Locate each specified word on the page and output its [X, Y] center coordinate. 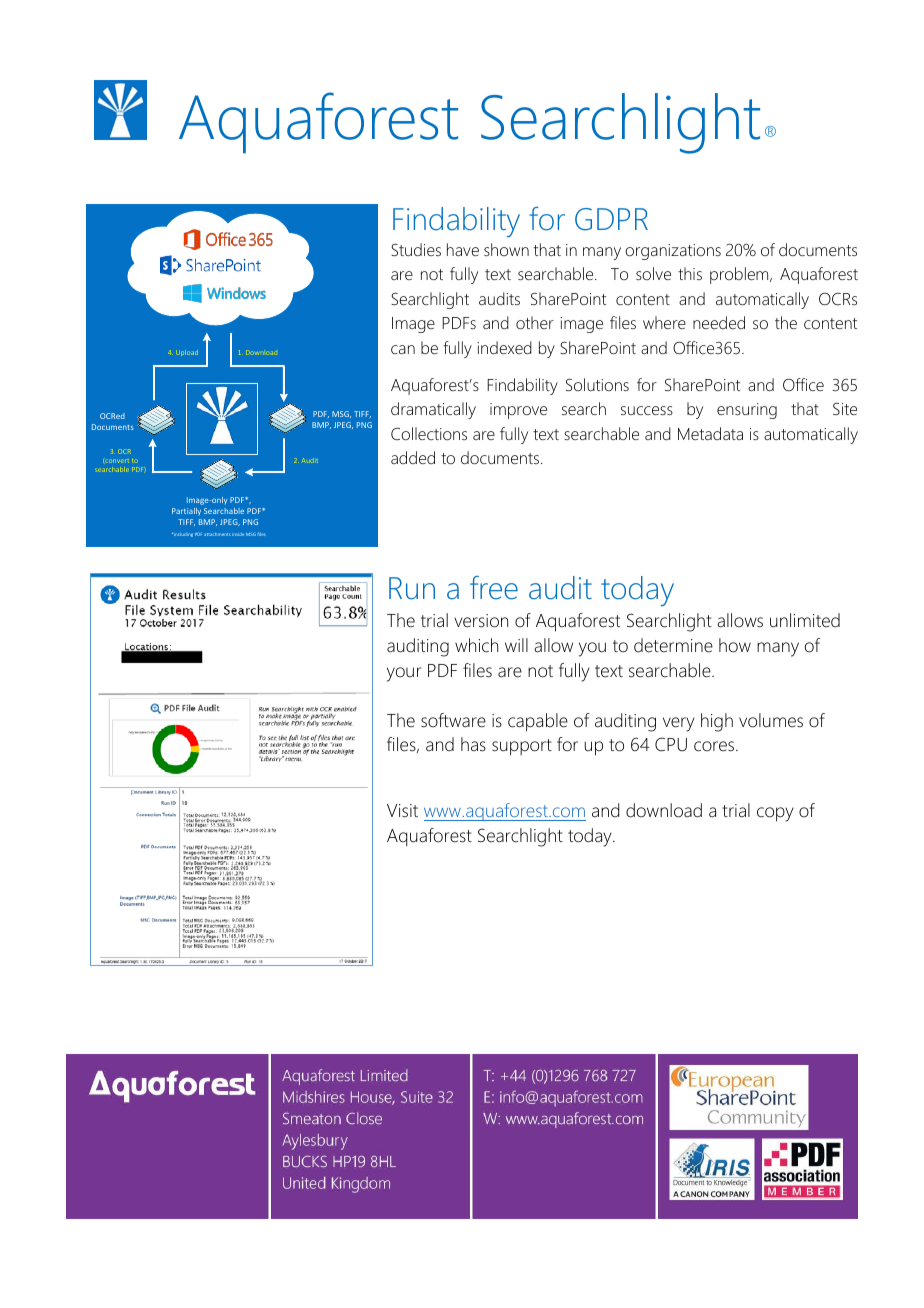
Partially [186, 511]
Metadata [710, 433]
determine [673, 645]
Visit [402, 811]
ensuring [747, 411]
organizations [673, 252]
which [476, 645]
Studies [416, 249]
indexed [504, 347]
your [404, 674]
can [403, 349]
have [463, 249]
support [522, 747]
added [413, 457]
